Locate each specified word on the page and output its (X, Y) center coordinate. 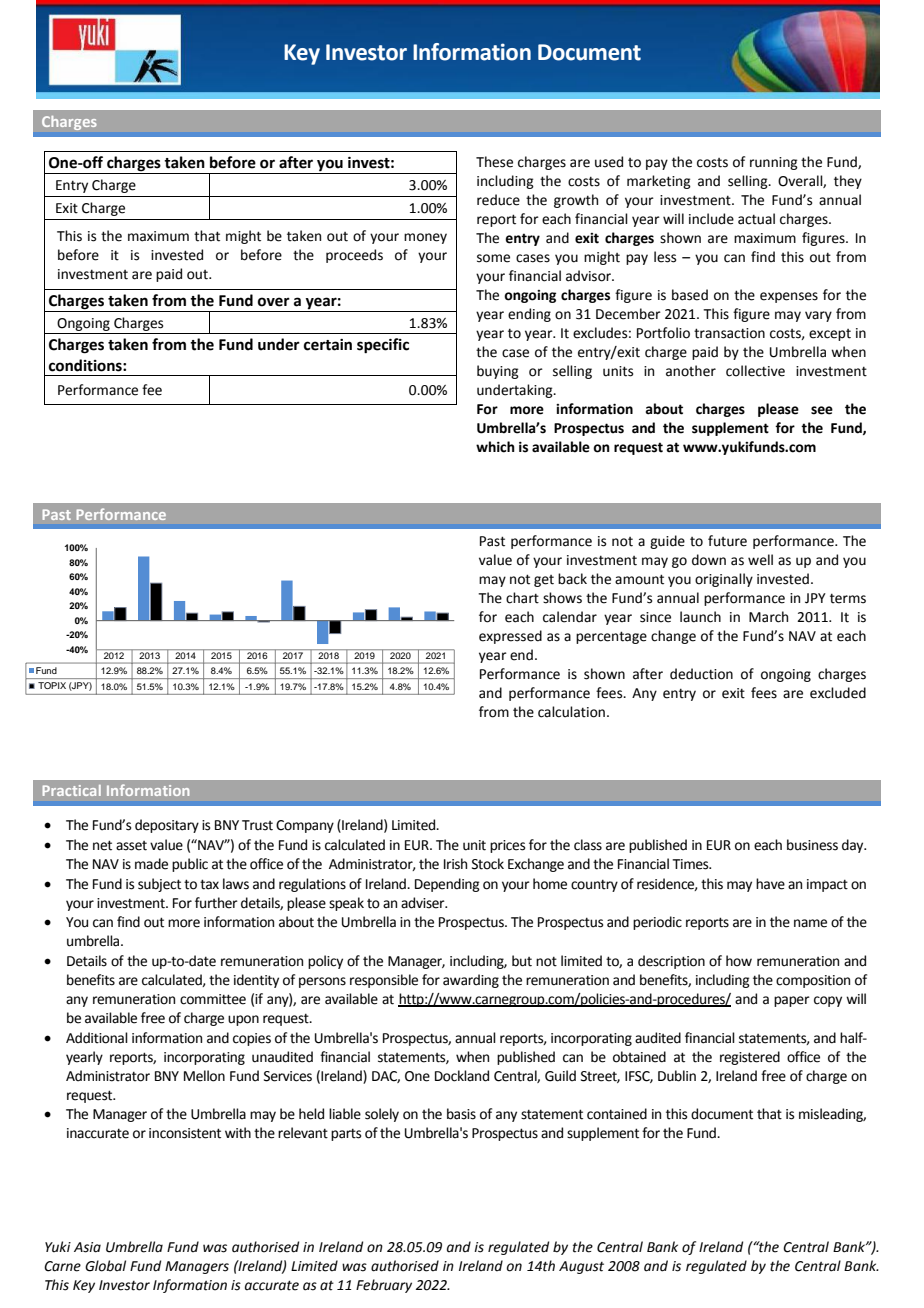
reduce (498, 200)
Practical (72, 790)
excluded (838, 693)
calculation (571, 712)
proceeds (354, 256)
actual (756, 219)
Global (105, 1266)
